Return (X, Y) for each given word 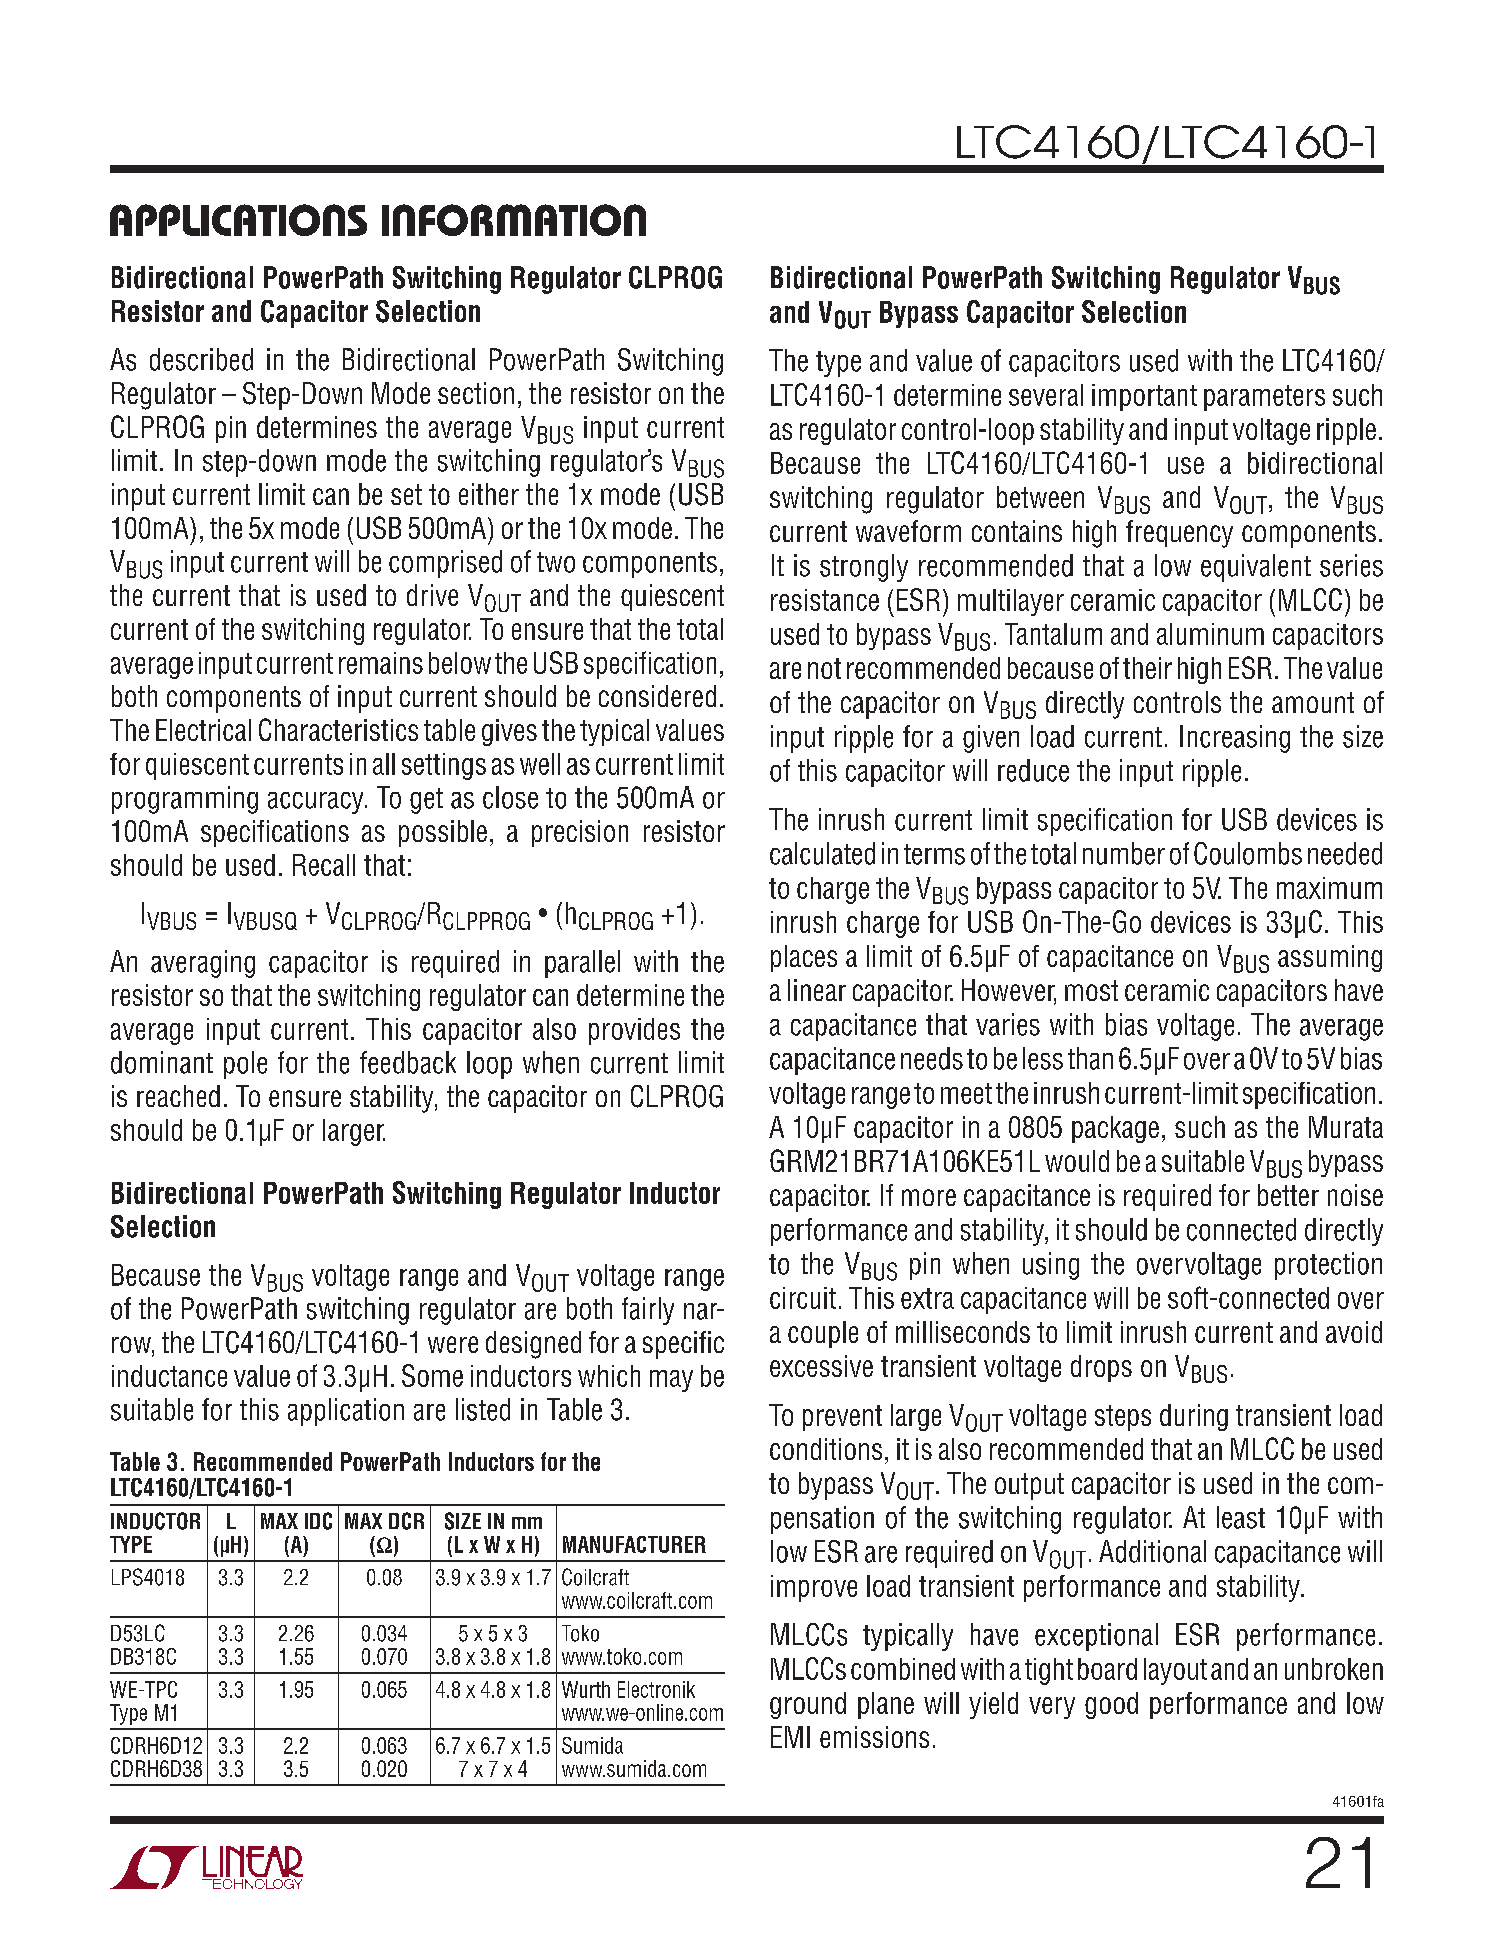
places (804, 958)
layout (1175, 1671)
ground (808, 1705)
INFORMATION (514, 220)
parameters (1264, 398)
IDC (318, 1521)
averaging (203, 964)
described (201, 359)
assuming (1330, 958)
